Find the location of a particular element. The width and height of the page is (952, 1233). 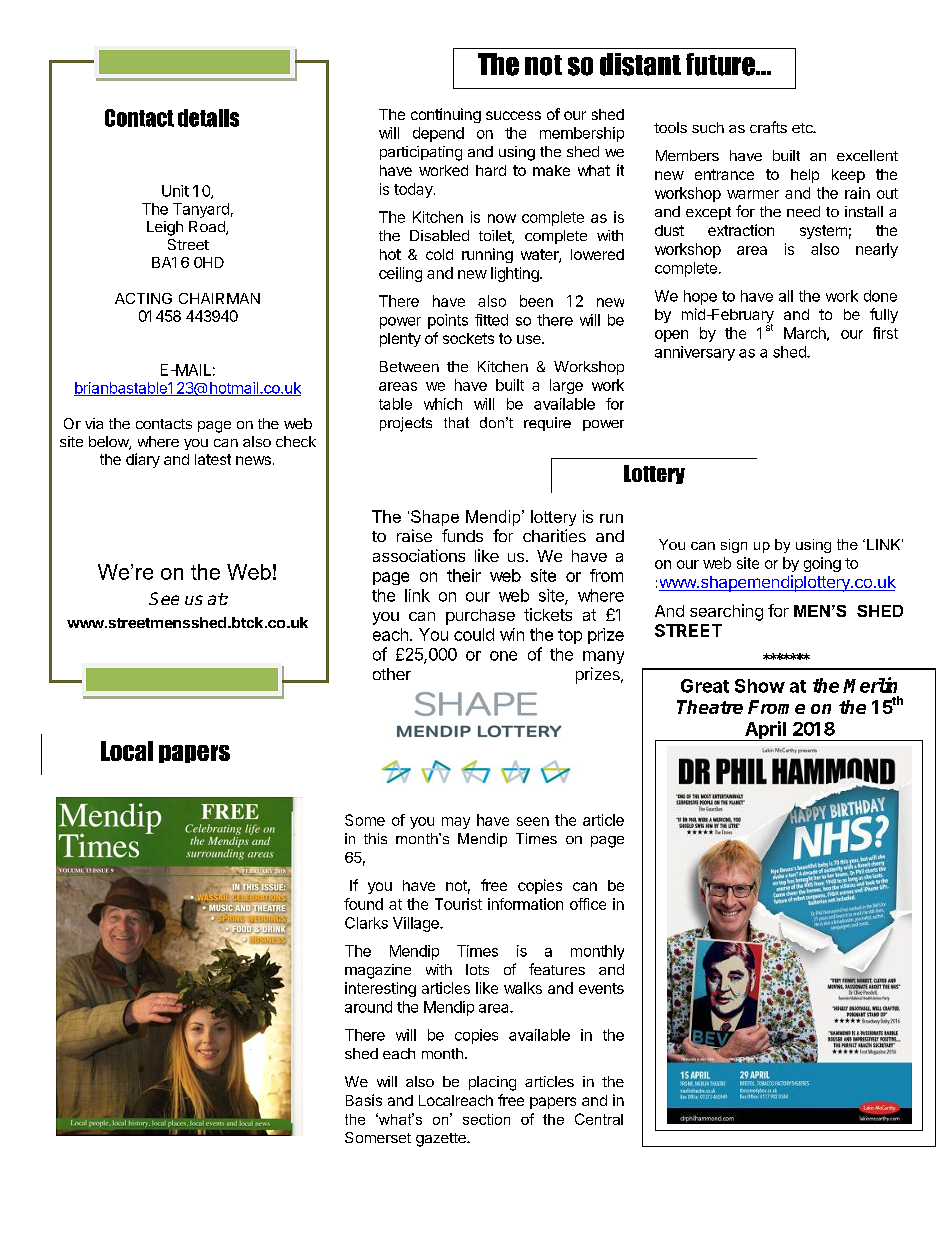

first is located at coordinates (885, 333).
